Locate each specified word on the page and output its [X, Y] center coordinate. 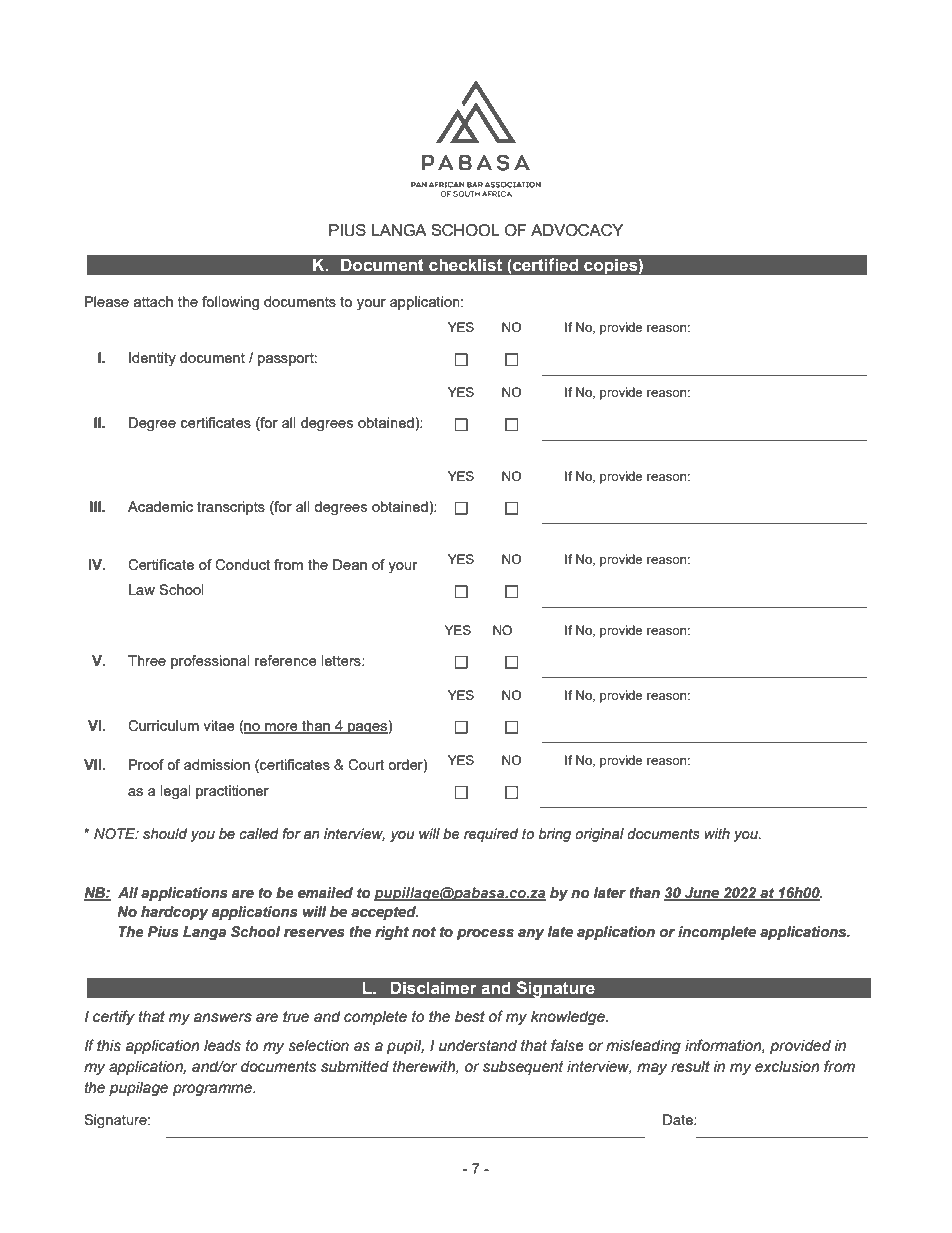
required [491, 835]
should [165, 834]
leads [222, 1046]
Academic [160, 506]
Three [147, 660]
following [230, 303]
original [599, 835]
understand [478, 1046]
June [702, 893]
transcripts [231, 508]
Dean [350, 564]
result [690, 1067]
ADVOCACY [577, 230]
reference [286, 660]
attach [153, 301]
